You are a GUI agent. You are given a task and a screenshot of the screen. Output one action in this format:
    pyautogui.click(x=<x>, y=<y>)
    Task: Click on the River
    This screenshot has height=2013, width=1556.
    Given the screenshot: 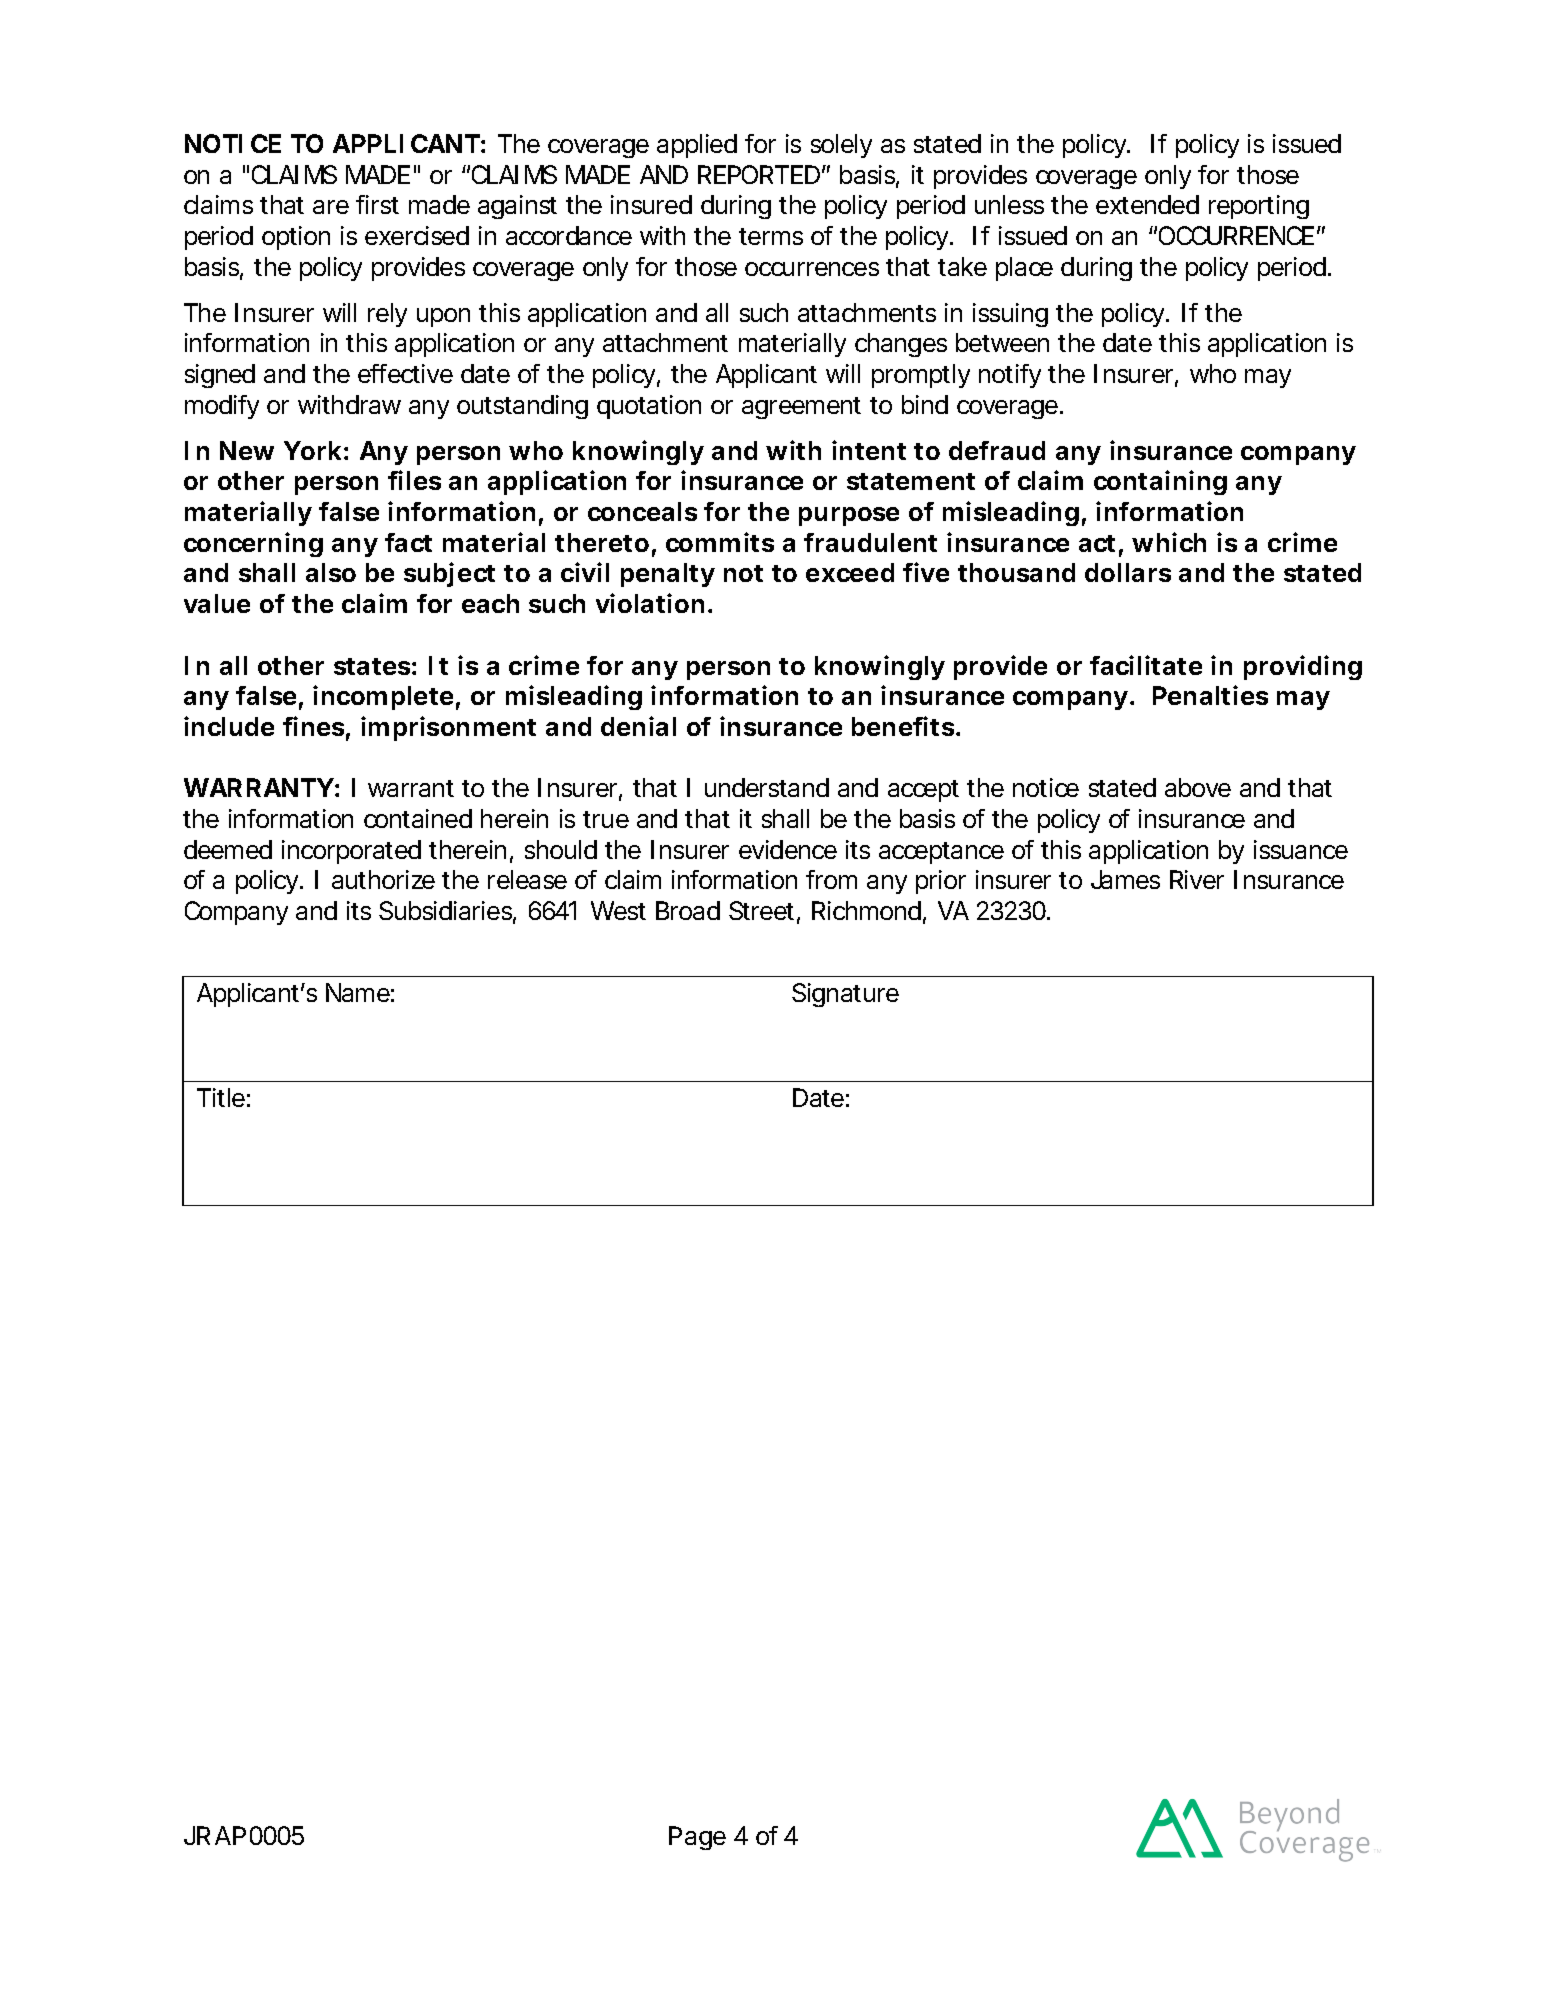 What is the action you would take?
    pyautogui.click(x=1197, y=879)
